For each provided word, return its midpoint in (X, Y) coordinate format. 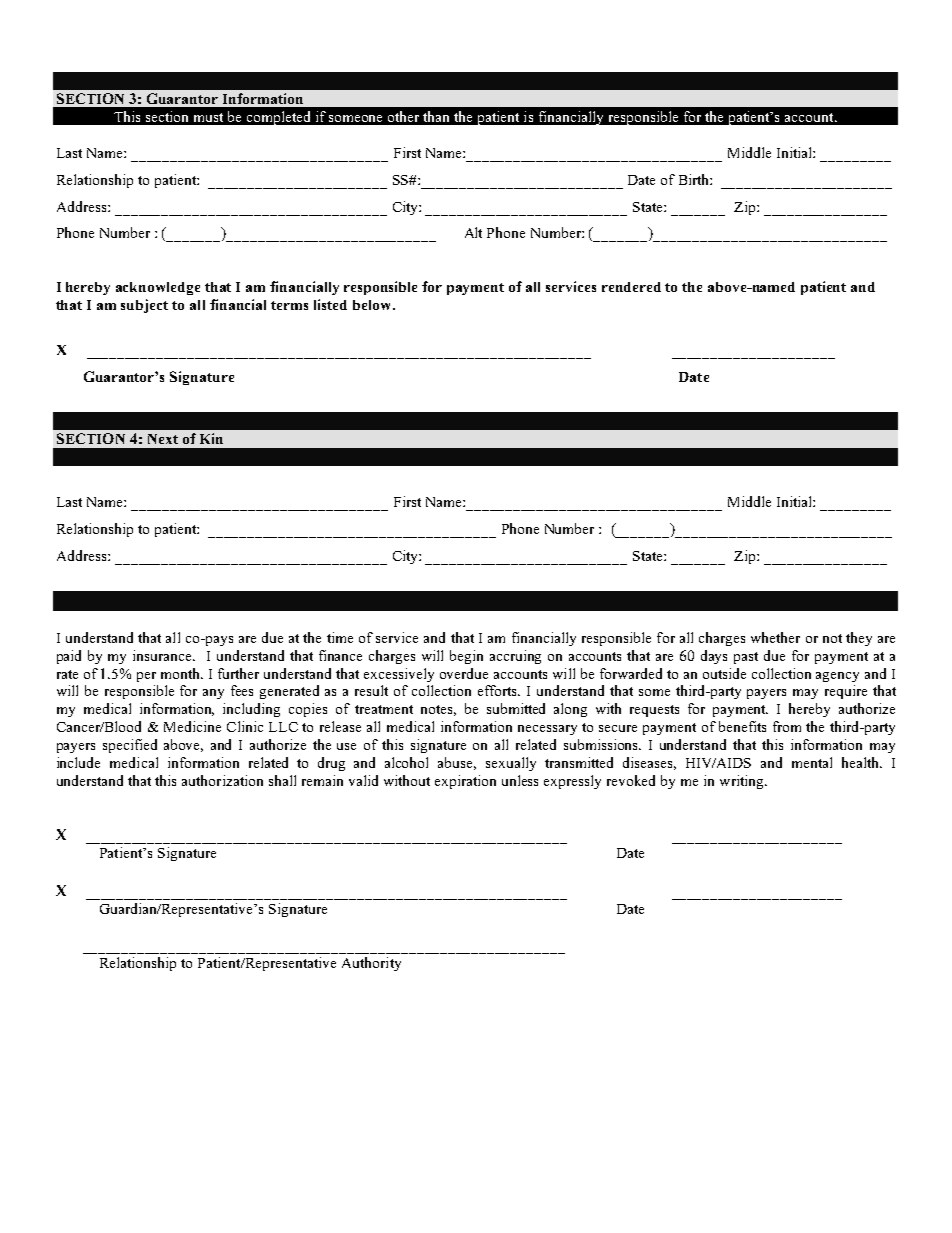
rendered (631, 287)
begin (466, 657)
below (373, 305)
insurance (164, 655)
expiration (465, 782)
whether (775, 637)
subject (144, 306)
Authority (371, 964)
